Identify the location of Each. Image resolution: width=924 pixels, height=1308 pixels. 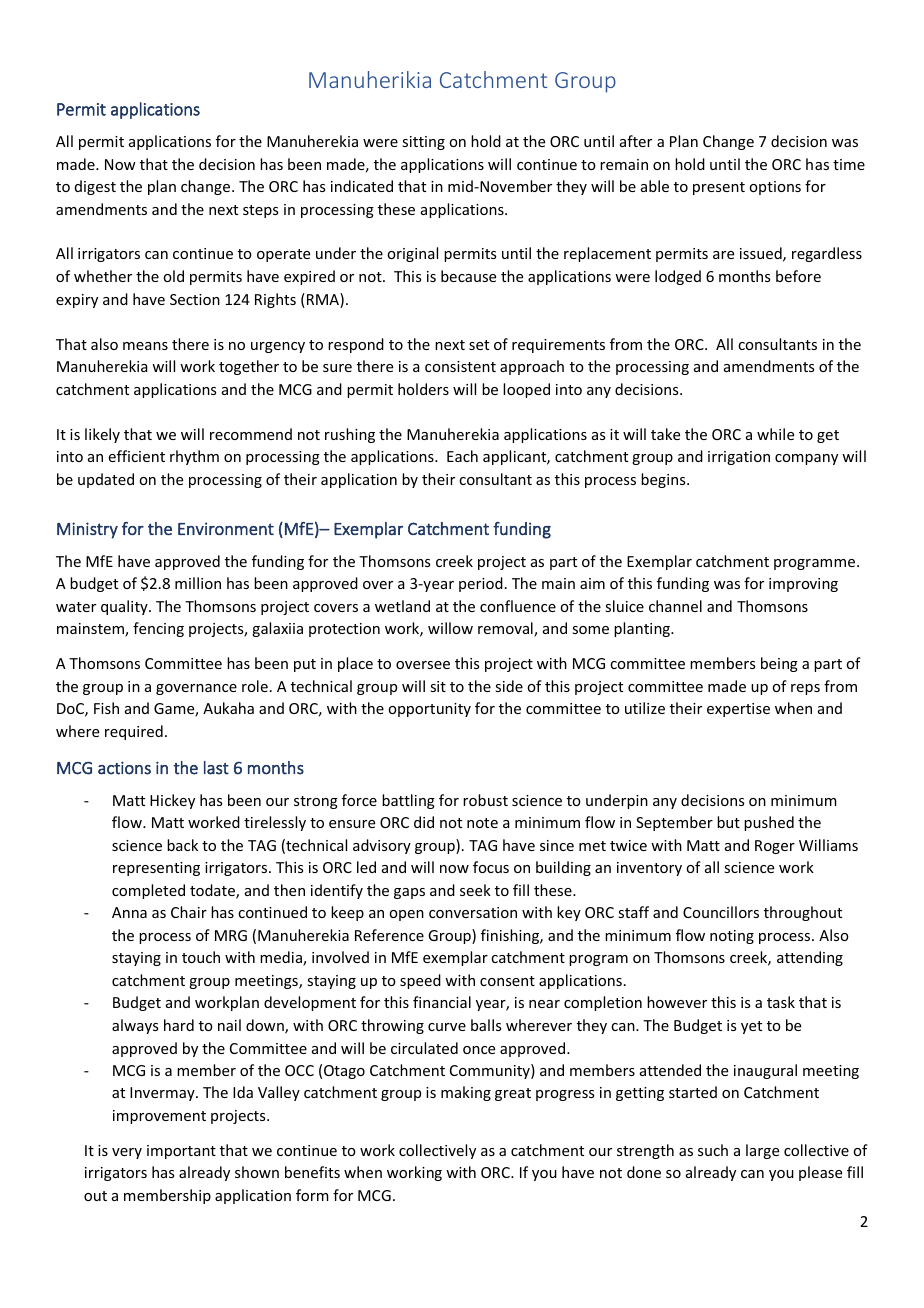
(462, 456).
